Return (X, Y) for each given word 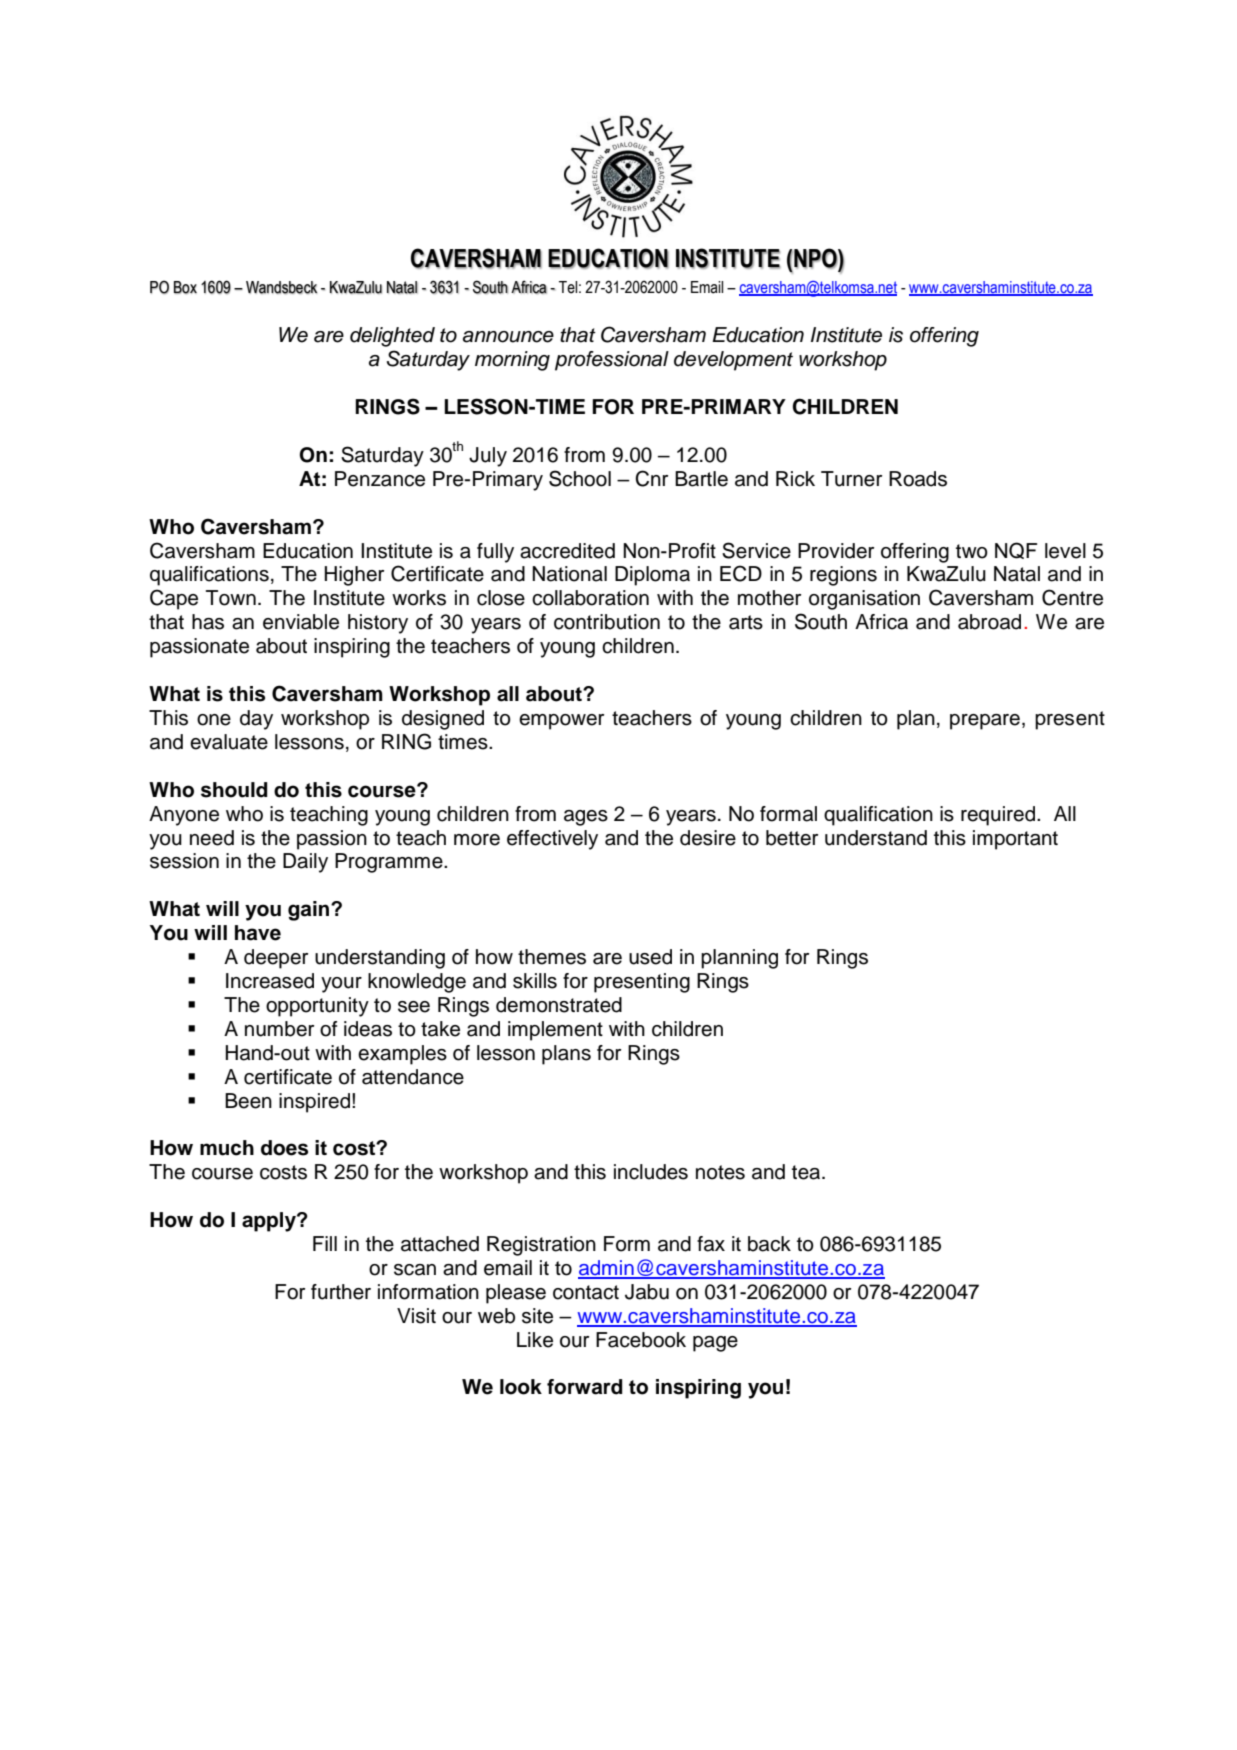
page (715, 1344)
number (279, 1029)
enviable (301, 622)
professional (612, 361)
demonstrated (559, 1005)
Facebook (641, 1340)
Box (185, 287)
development (733, 361)
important (1015, 840)
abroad (989, 622)
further (341, 1292)
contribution (607, 622)
